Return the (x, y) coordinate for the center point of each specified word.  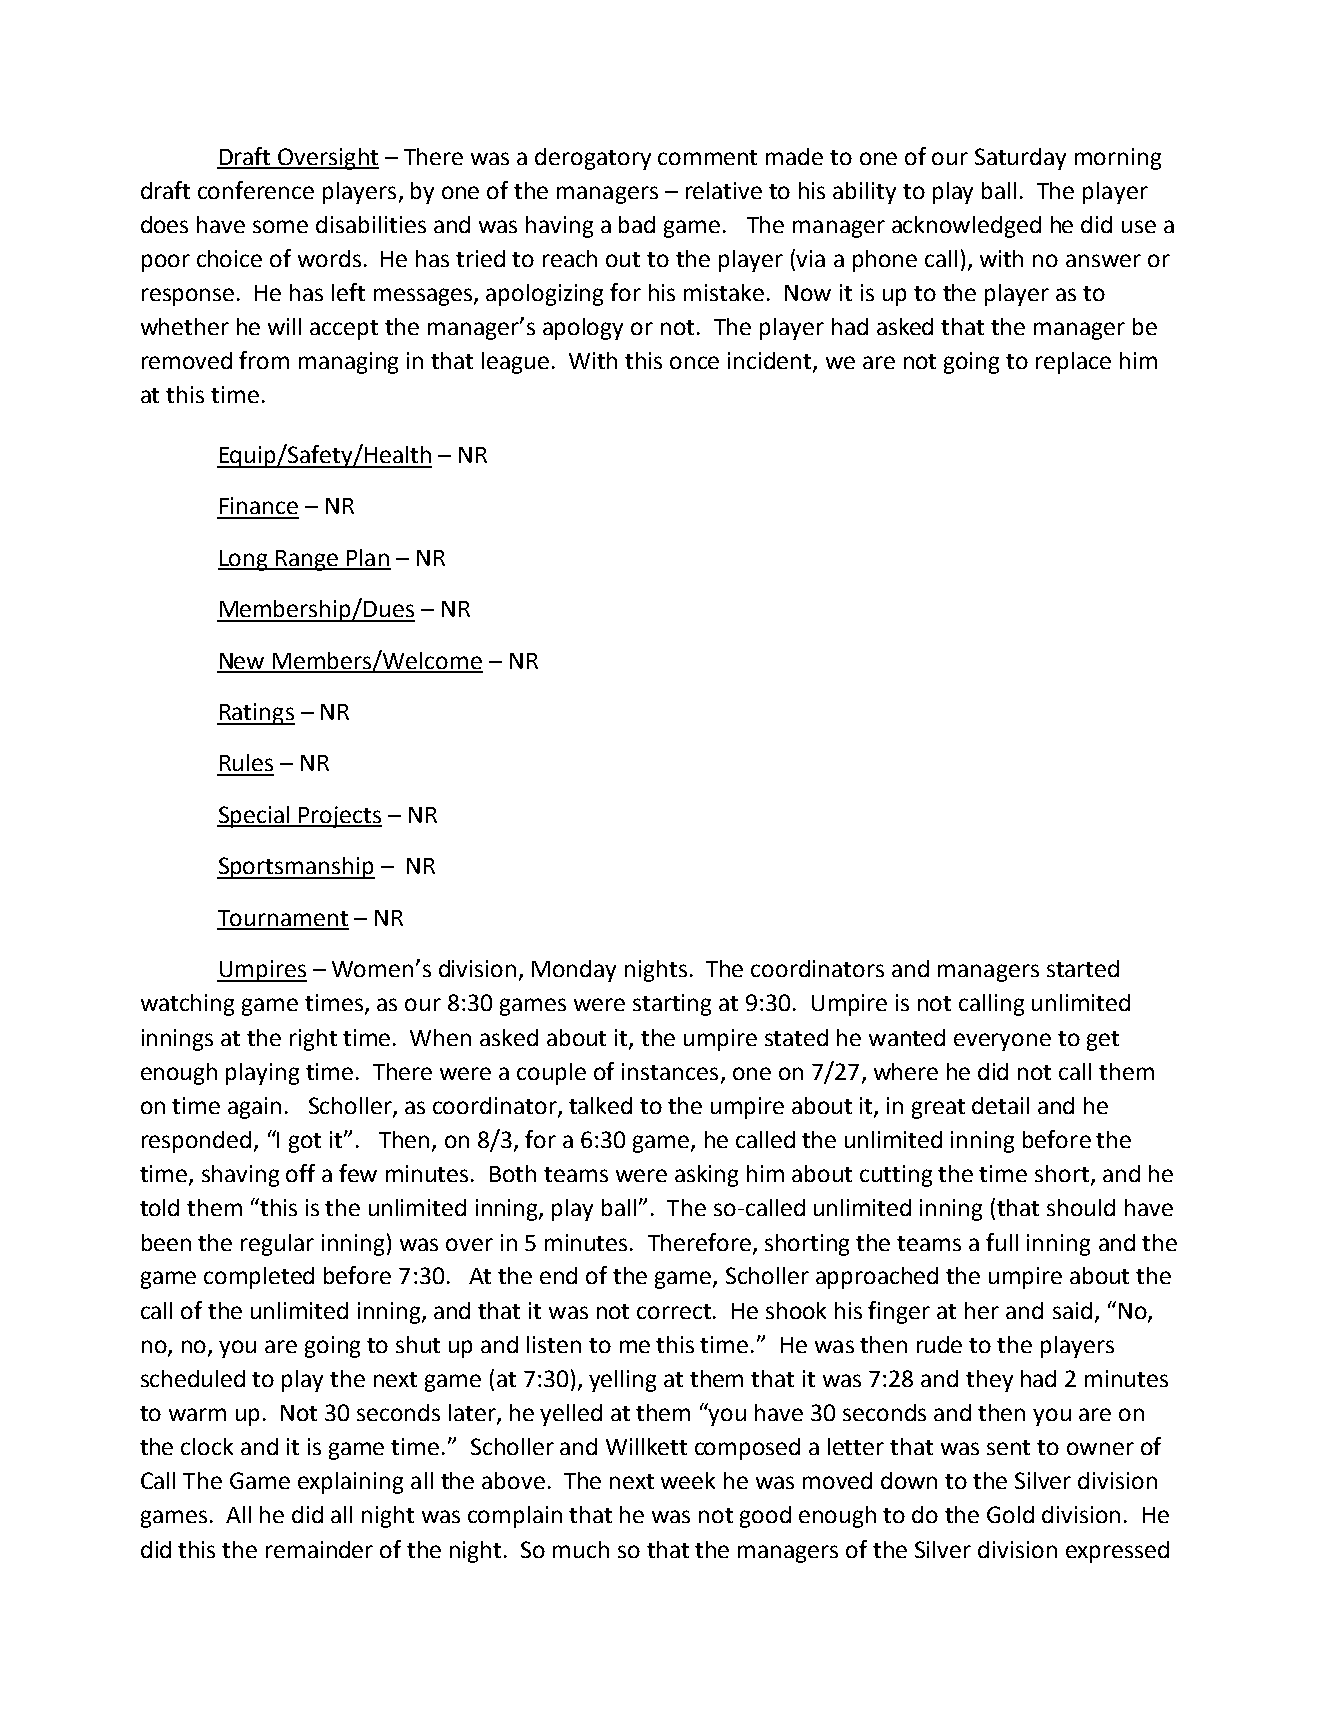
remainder (319, 1549)
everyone (1002, 1042)
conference (256, 190)
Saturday (1020, 159)
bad (637, 224)
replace (1073, 363)
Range (307, 560)
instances (670, 1071)
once (694, 362)
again (254, 1108)
